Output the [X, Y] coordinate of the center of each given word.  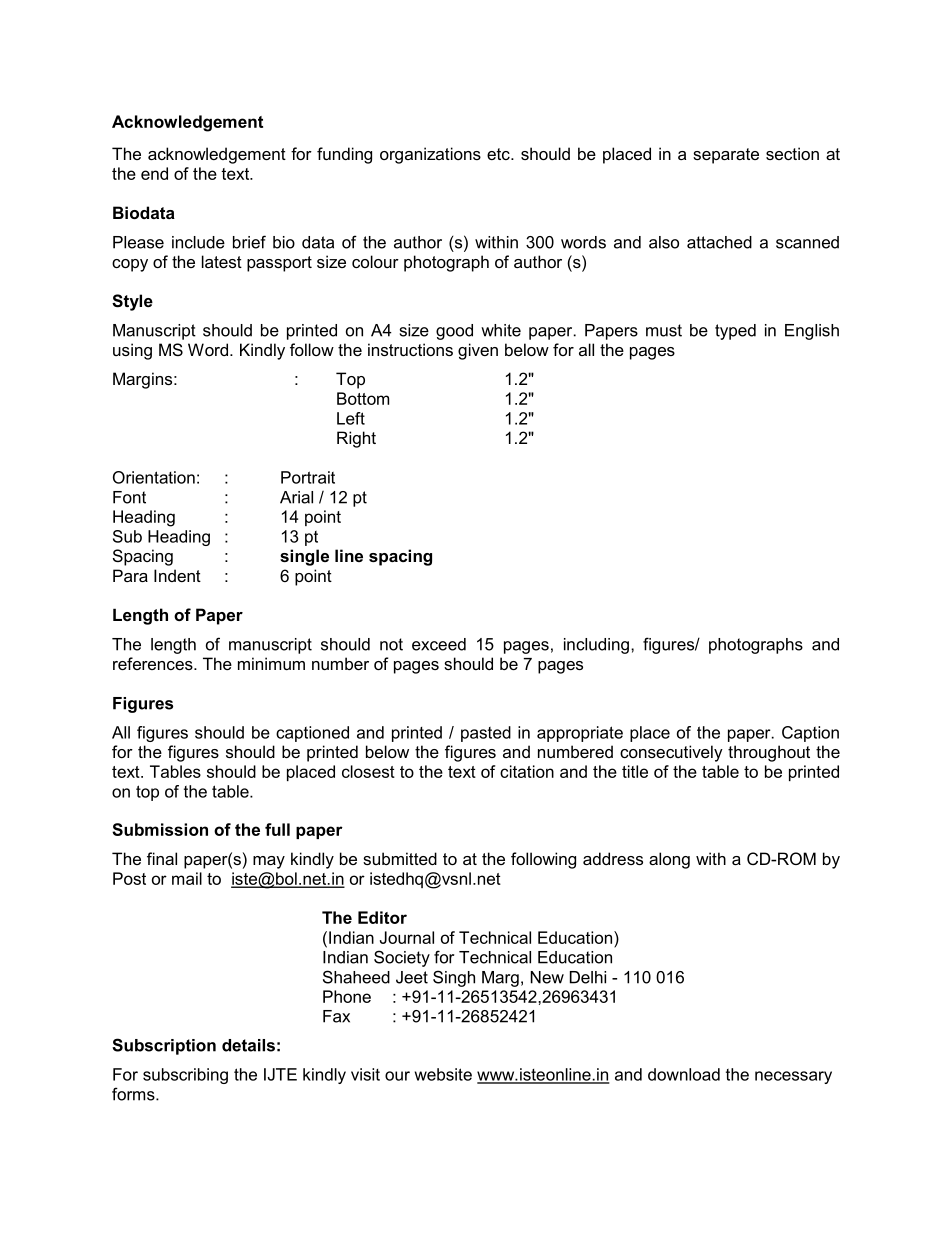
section [792, 153]
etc [499, 154]
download [684, 1074]
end [154, 173]
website [443, 1074]
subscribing [185, 1076]
